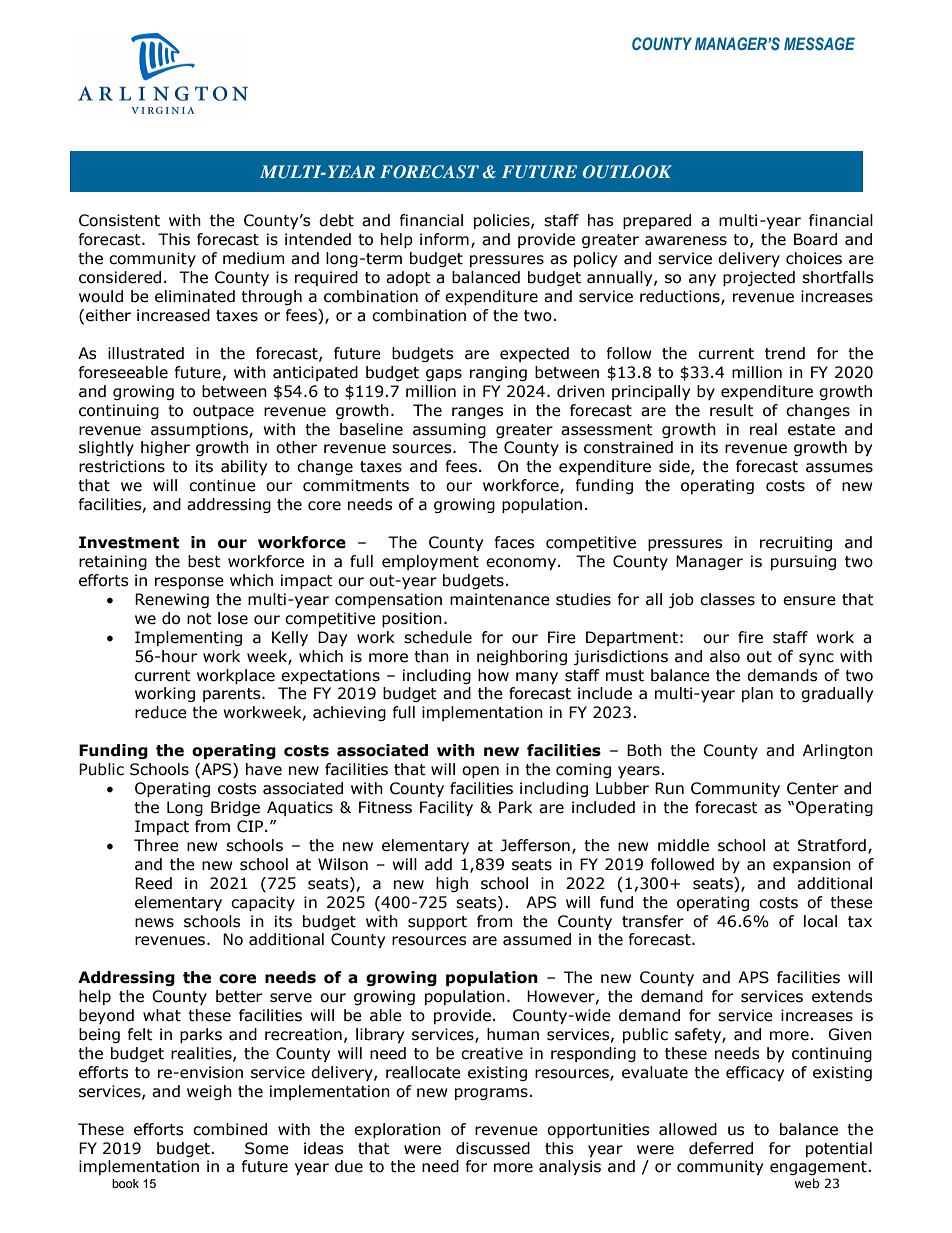 Image resolution: width=952 pixels, height=1233 pixels. What do you see at coordinates (200, 430) in the screenshot?
I see `assumptions` at bounding box center [200, 430].
